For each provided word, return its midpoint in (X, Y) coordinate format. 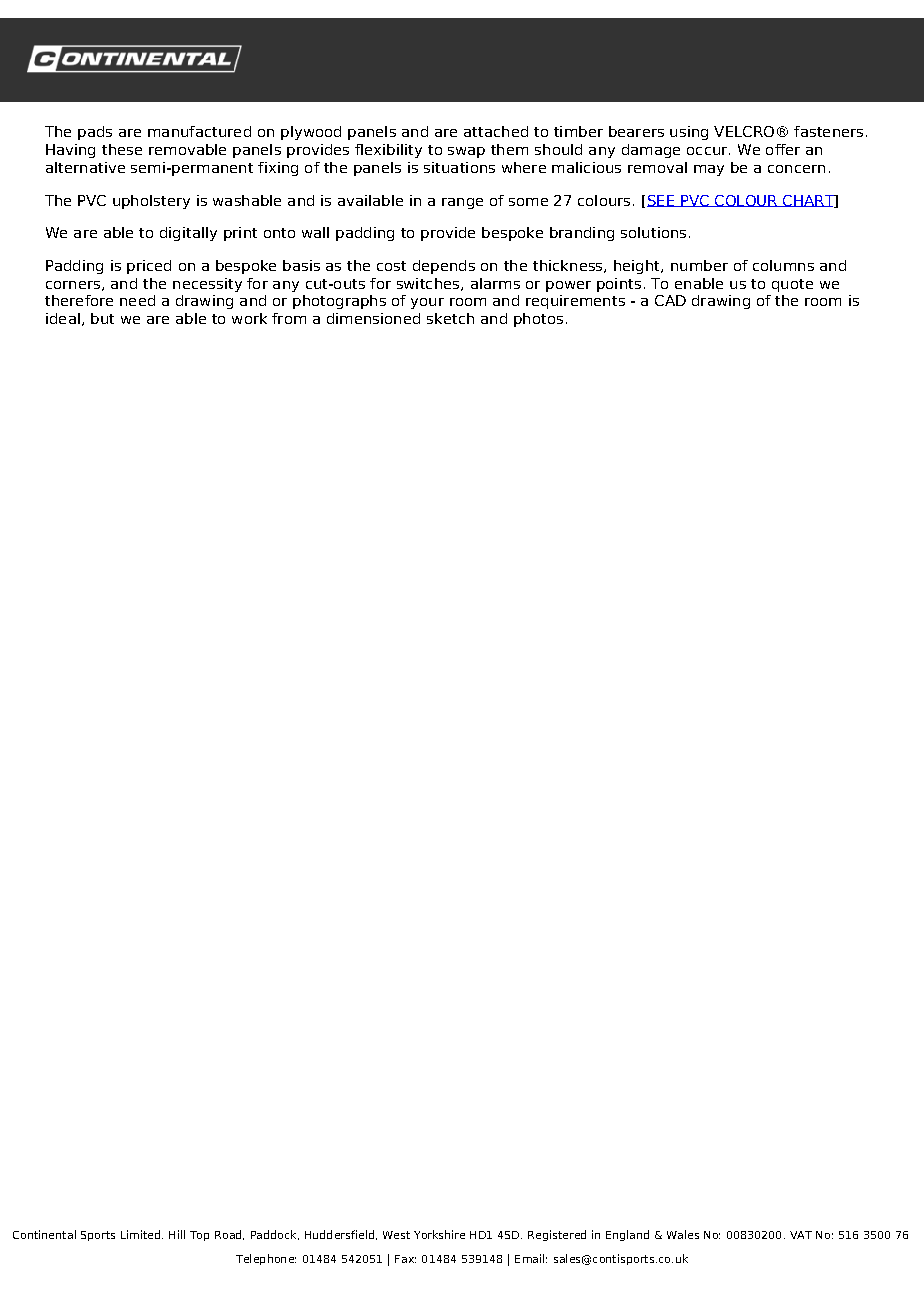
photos (538, 320)
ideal (63, 318)
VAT (801, 1235)
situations (459, 167)
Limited (142, 1234)
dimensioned (373, 318)
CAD (670, 300)
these (122, 149)
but (102, 318)
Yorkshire (439, 1234)
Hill (177, 1234)
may (709, 170)
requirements (575, 302)
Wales (683, 1234)
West (396, 1235)
